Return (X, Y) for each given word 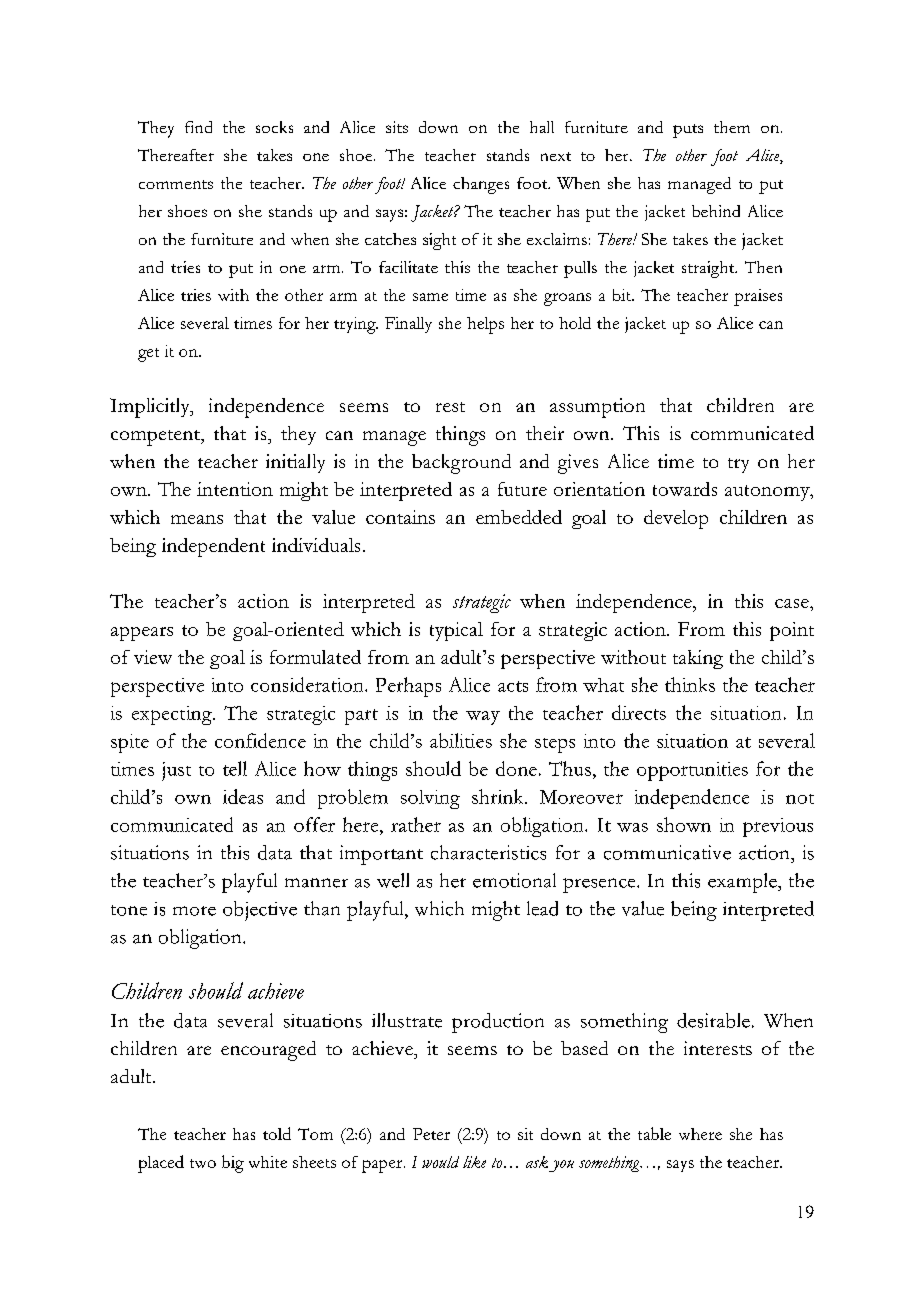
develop (676, 519)
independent (213, 547)
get (148, 355)
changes (481, 185)
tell (235, 768)
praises (758, 297)
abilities (461, 740)
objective (260, 911)
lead (542, 908)
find (198, 127)
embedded (519, 517)
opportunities (692, 771)
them (732, 127)
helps (485, 325)
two (203, 1163)
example (743, 883)
